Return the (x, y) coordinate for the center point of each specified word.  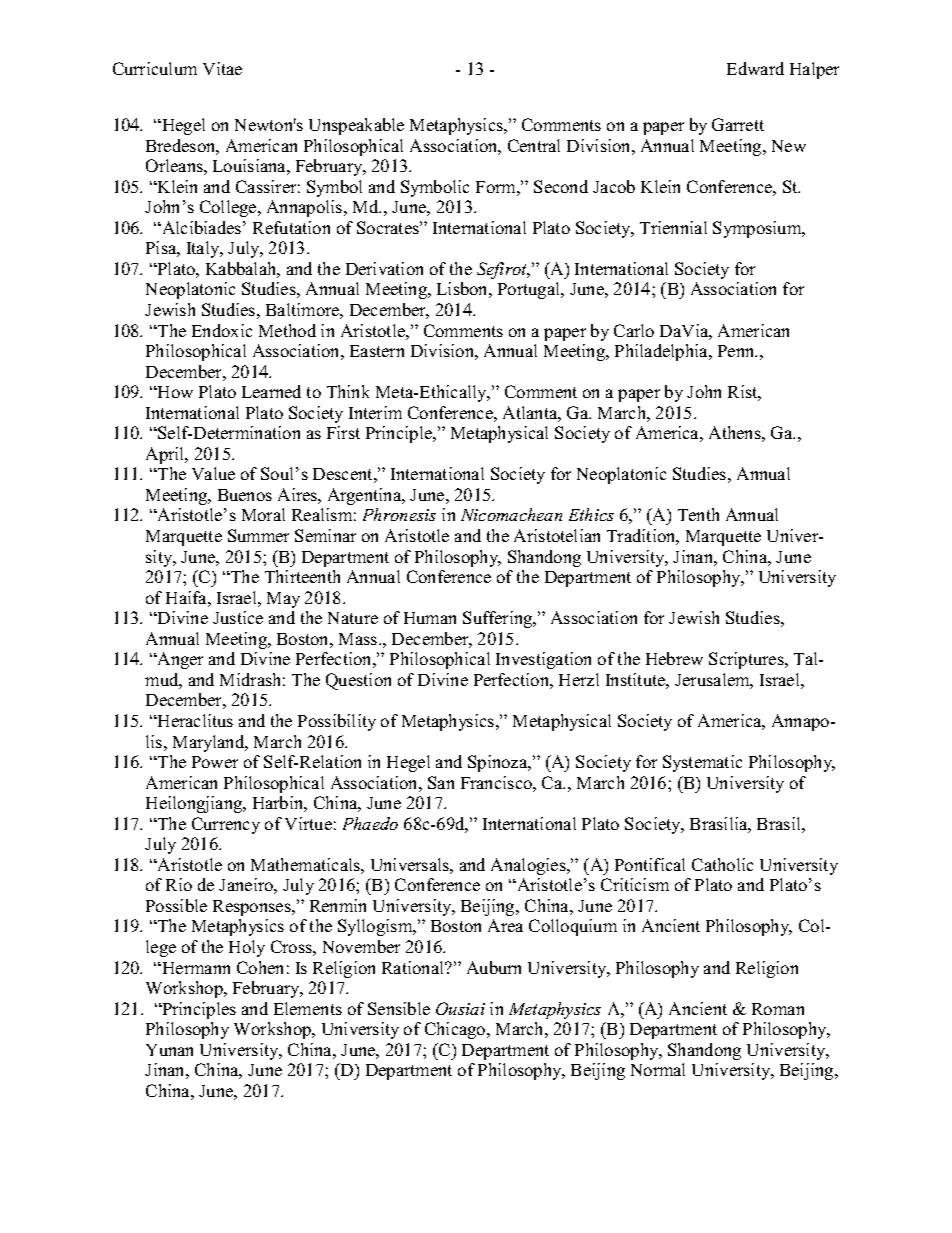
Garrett (738, 124)
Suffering (499, 619)
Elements (308, 1008)
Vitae (222, 68)
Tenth (698, 514)
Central (534, 145)
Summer (258, 535)
